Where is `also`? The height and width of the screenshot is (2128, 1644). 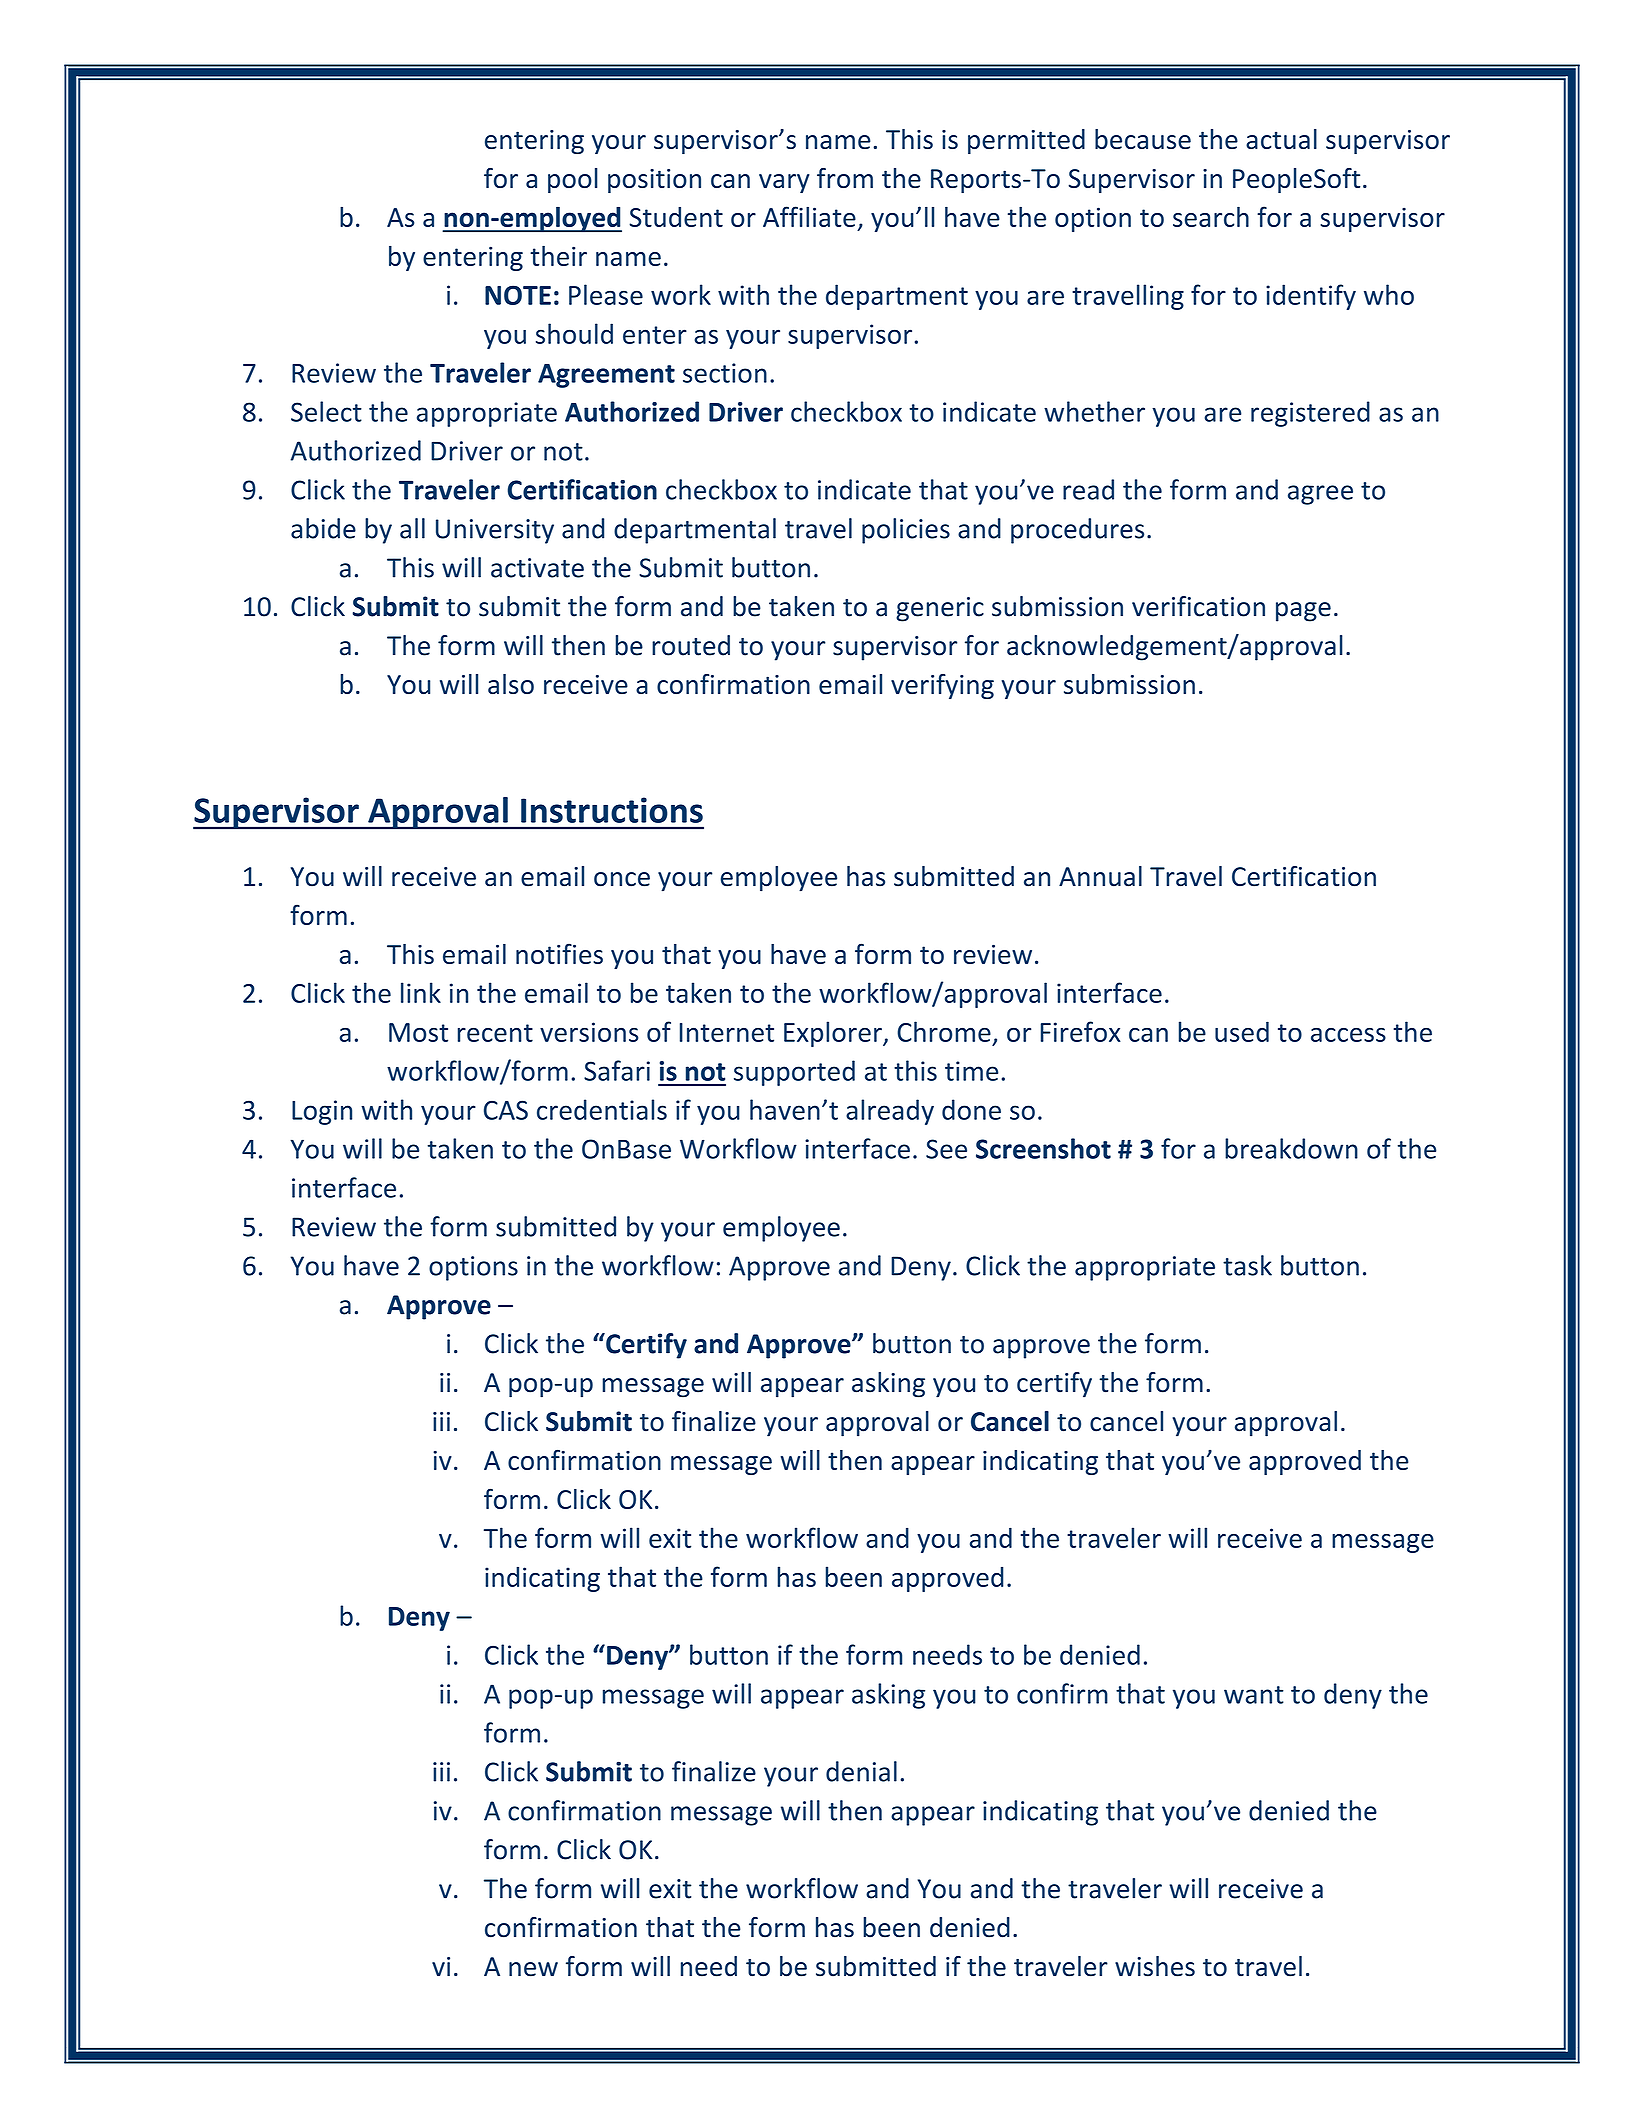
also is located at coordinates (511, 684).
